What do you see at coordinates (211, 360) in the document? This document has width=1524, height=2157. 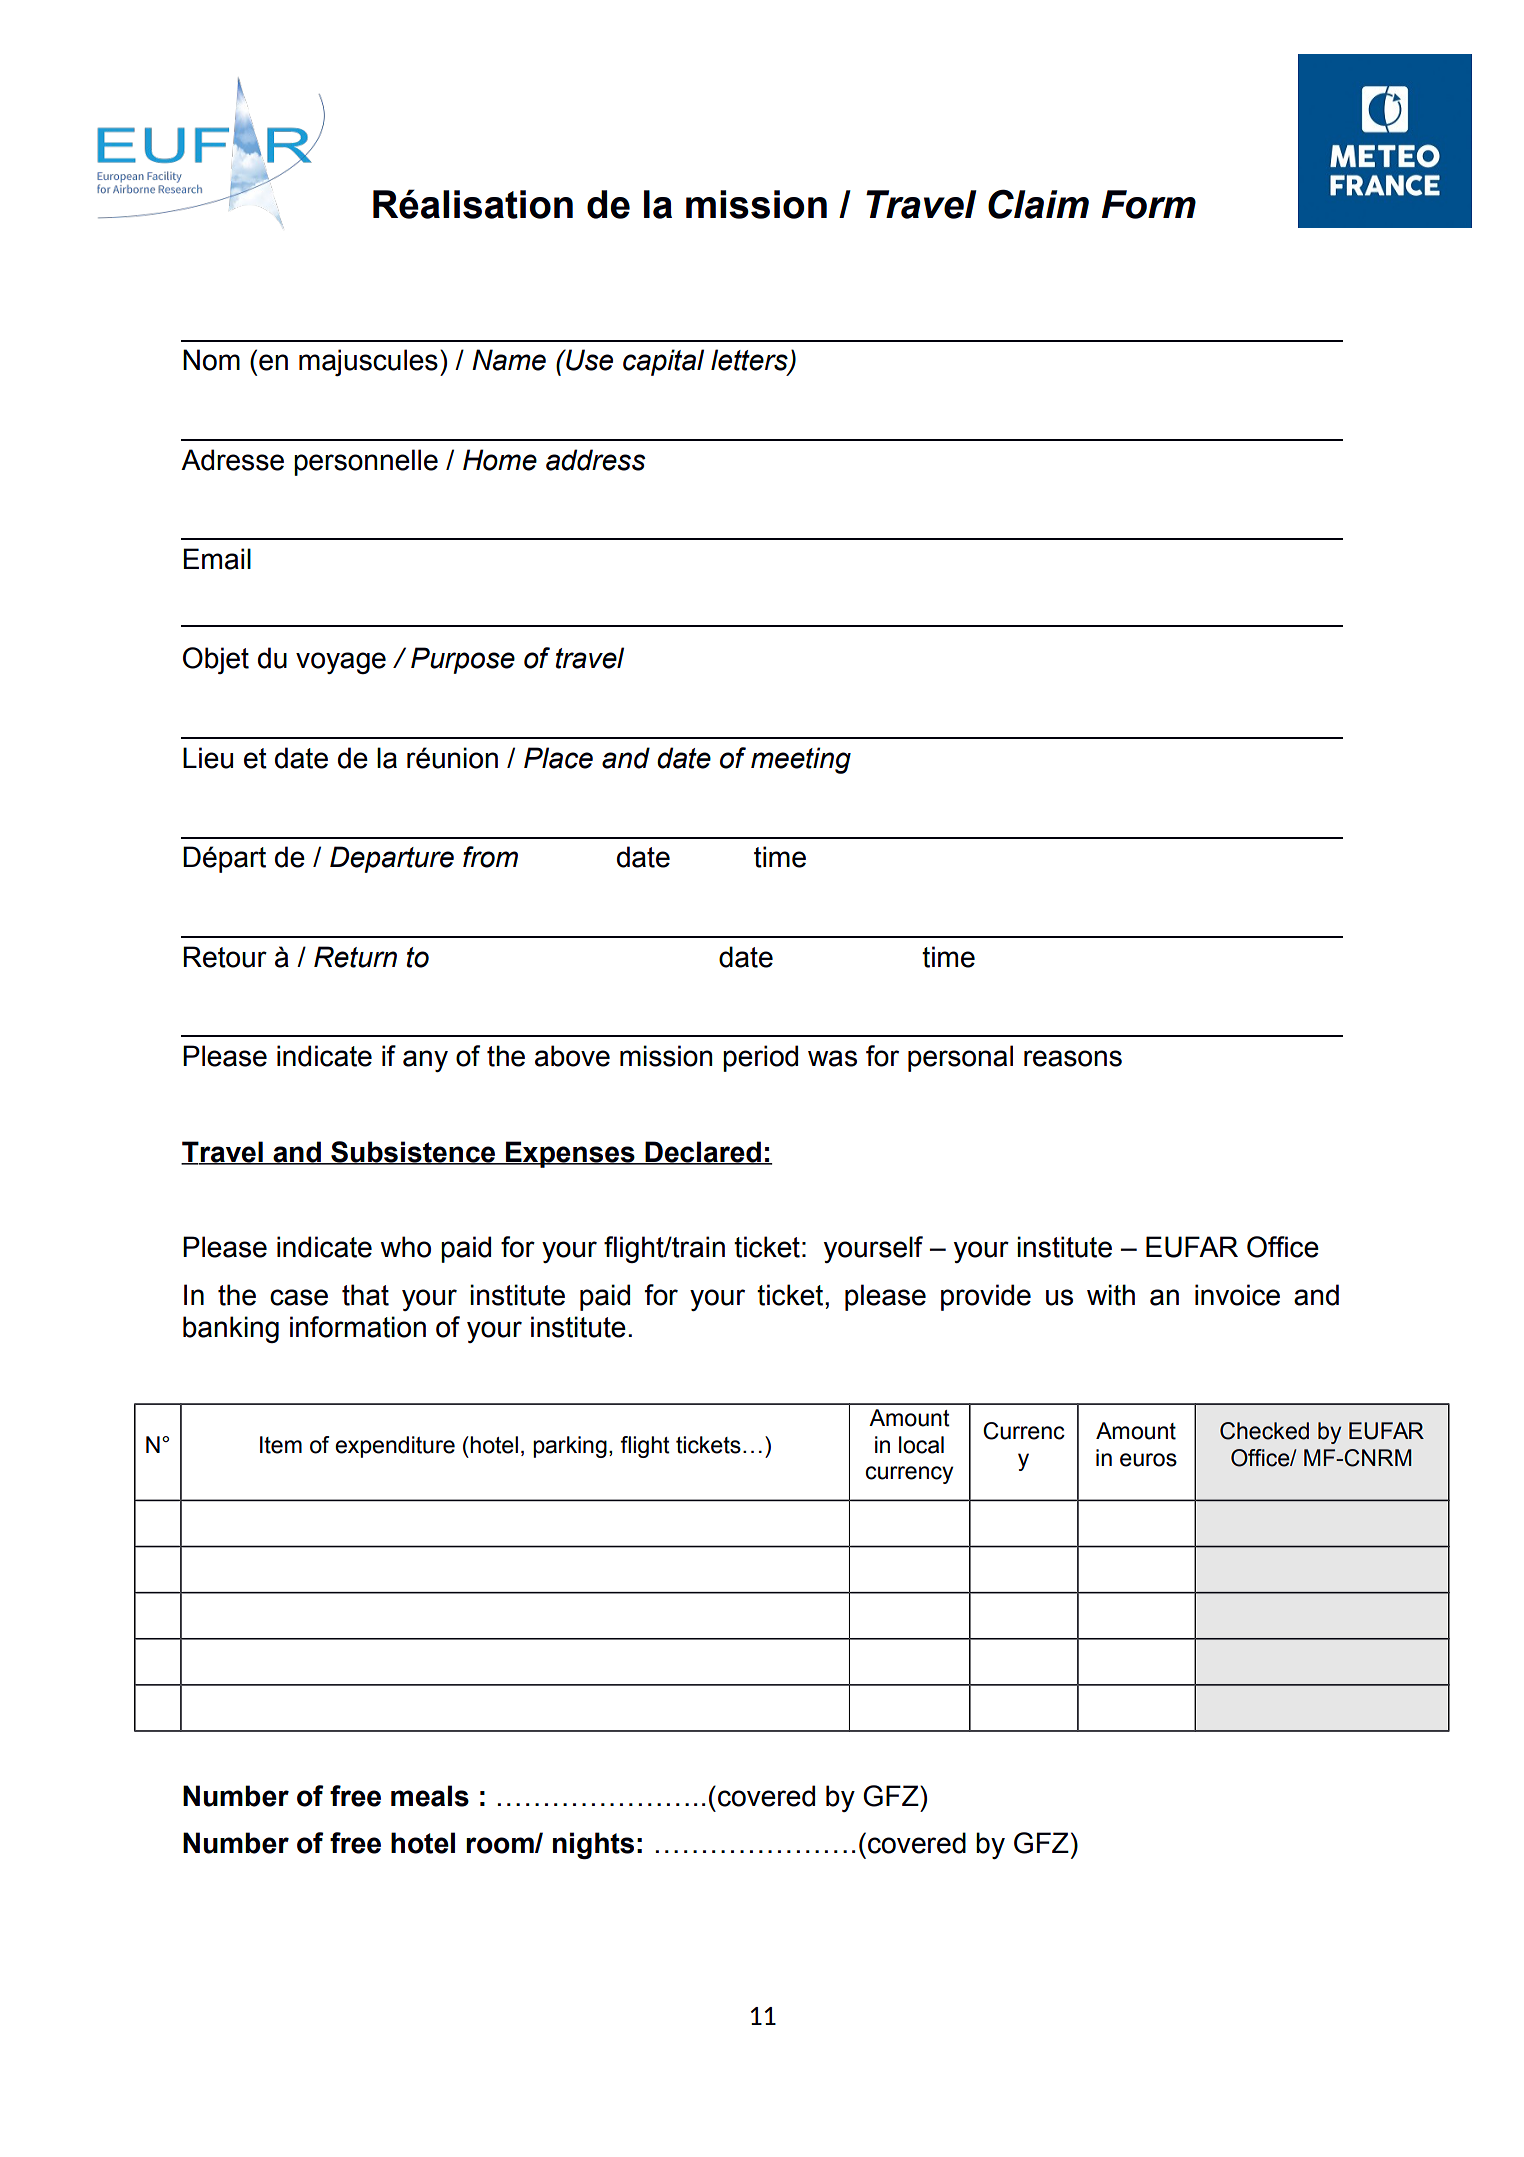 I see `Nom` at bounding box center [211, 360].
